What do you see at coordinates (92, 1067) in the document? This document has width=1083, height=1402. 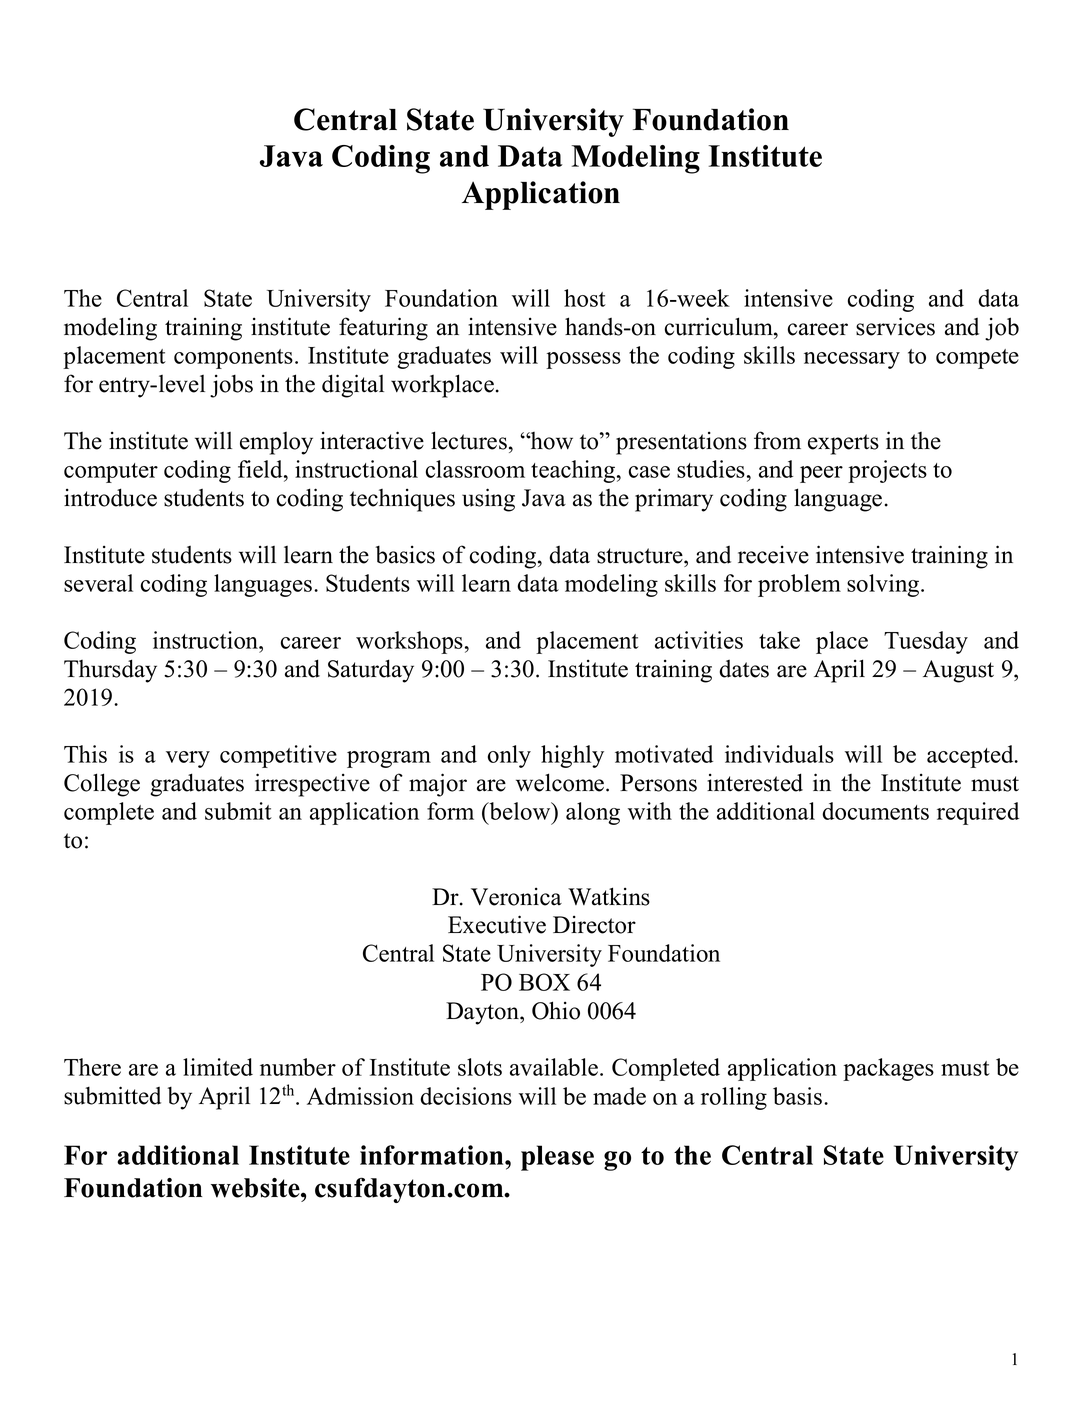 I see `There` at bounding box center [92, 1067].
